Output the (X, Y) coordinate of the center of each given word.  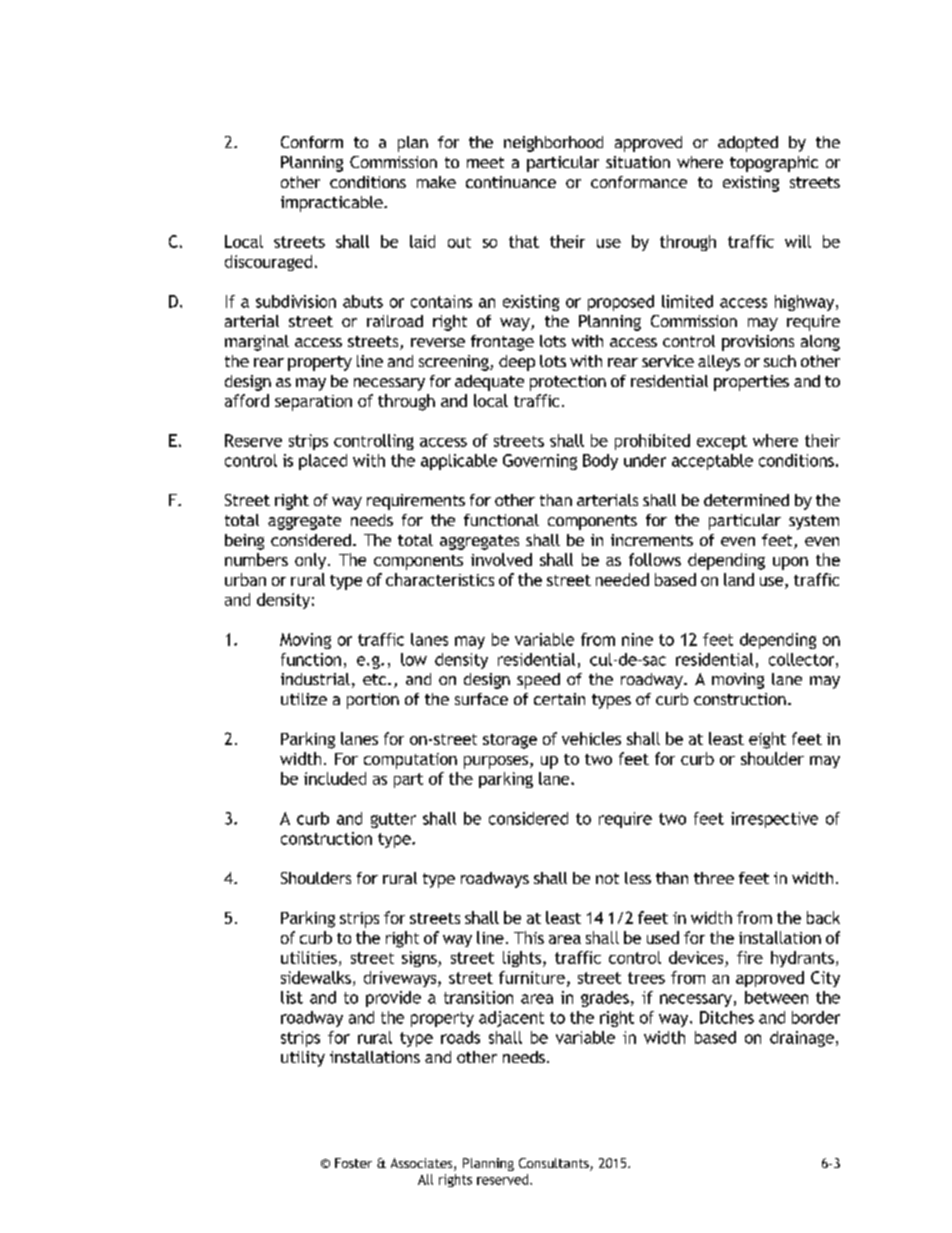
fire (750, 957)
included (335, 778)
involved (501, 559)
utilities (309, 957)
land (739, 579)
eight (767, 740)
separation (313, 403)
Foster (353, 1163)
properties (751, 383)
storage (510, 741)
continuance (511, 182)
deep (517, 363)
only (312, 561)
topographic (774, 164)
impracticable (333, 204)
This (529, 937)
